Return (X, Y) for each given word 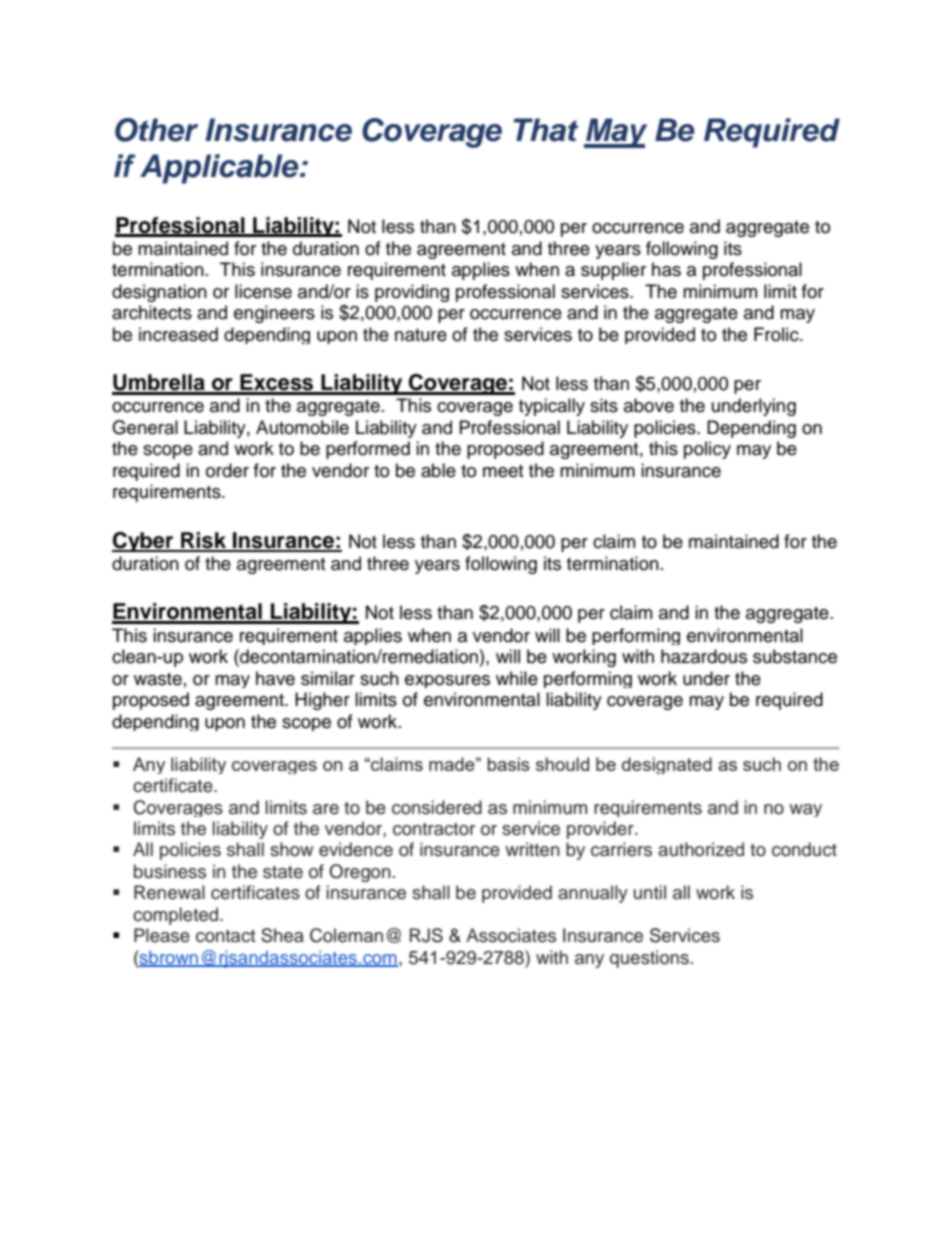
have (275, 678)
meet (503, 471)
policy (707, 450)
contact (225, 936)
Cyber (144, 542)
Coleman (346, 935)
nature (421, 335)
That (546, 130)
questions (649, 959)
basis (508, 764)
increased (178, 334)
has (666, 269)
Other (156, 130)
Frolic (777, 334)
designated (667, 765)
